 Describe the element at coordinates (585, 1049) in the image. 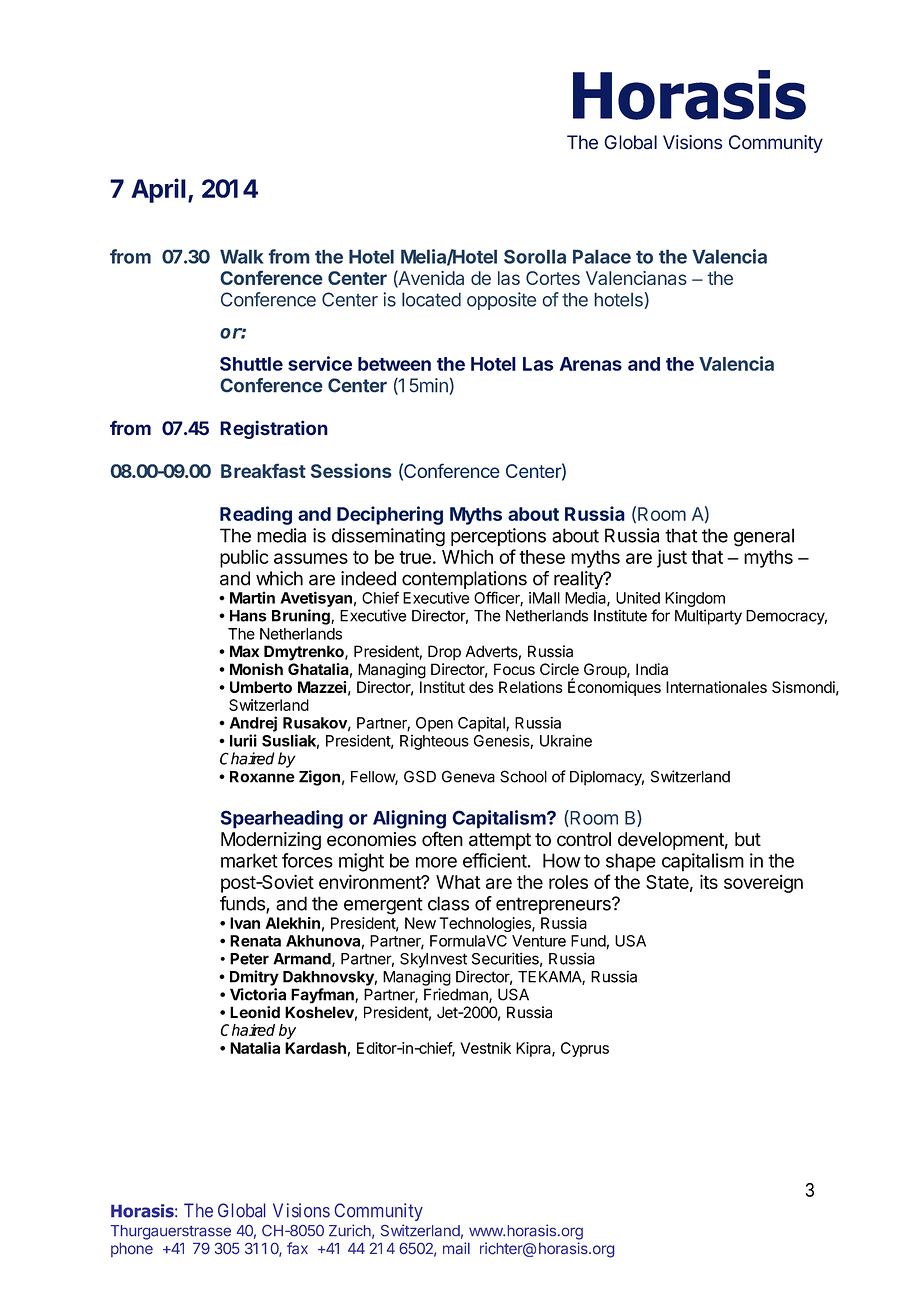

I see `Cyprus` at that location.
